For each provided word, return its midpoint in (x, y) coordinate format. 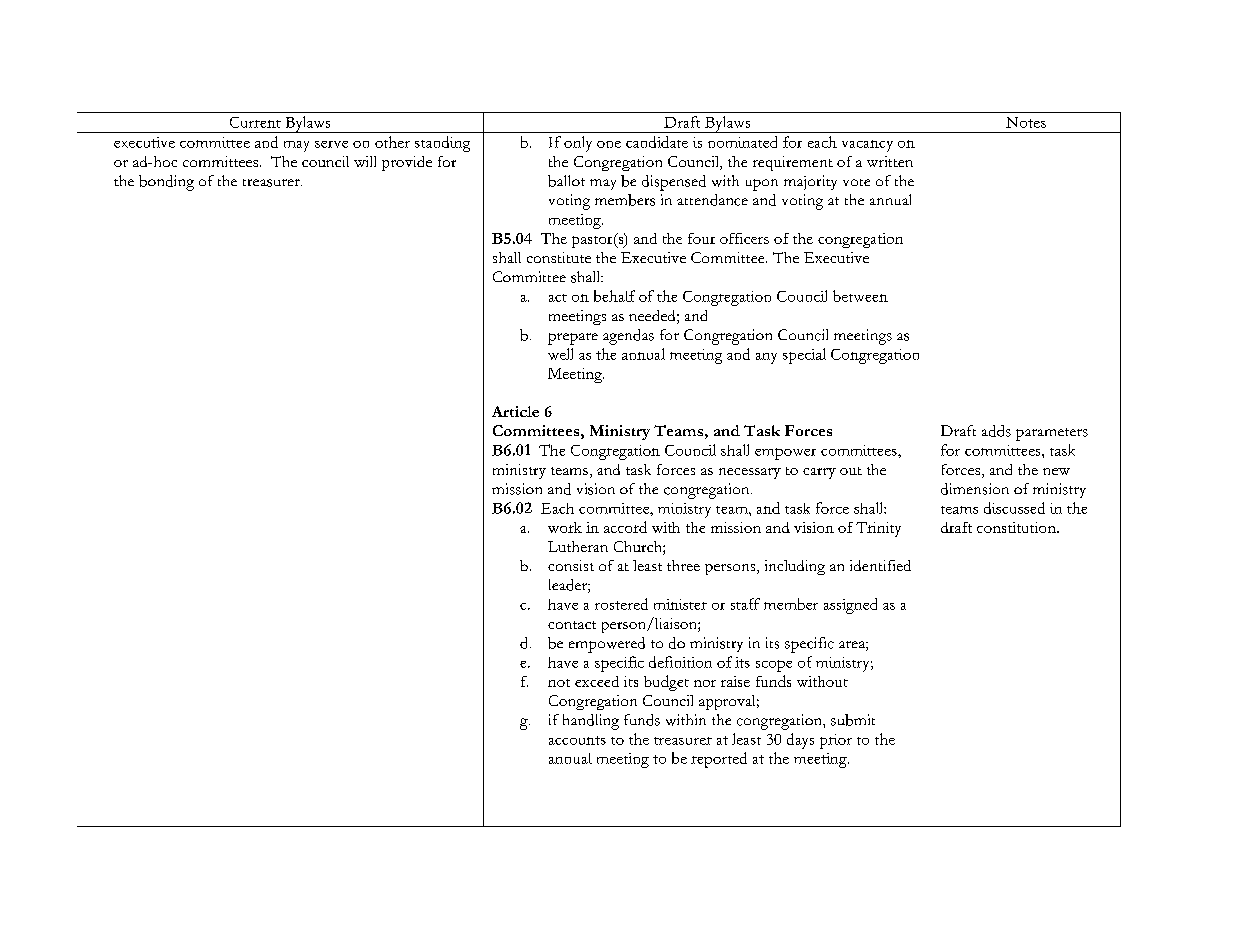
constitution (1017, 527)
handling (591, 722)
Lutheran (578, 546)
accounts (577, 740)
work (565, 527)
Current (255, 122)
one (609, 144)
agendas (628, 337)
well (560, 354)
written (890, 161)
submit (853, 720)
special (804, 356)
